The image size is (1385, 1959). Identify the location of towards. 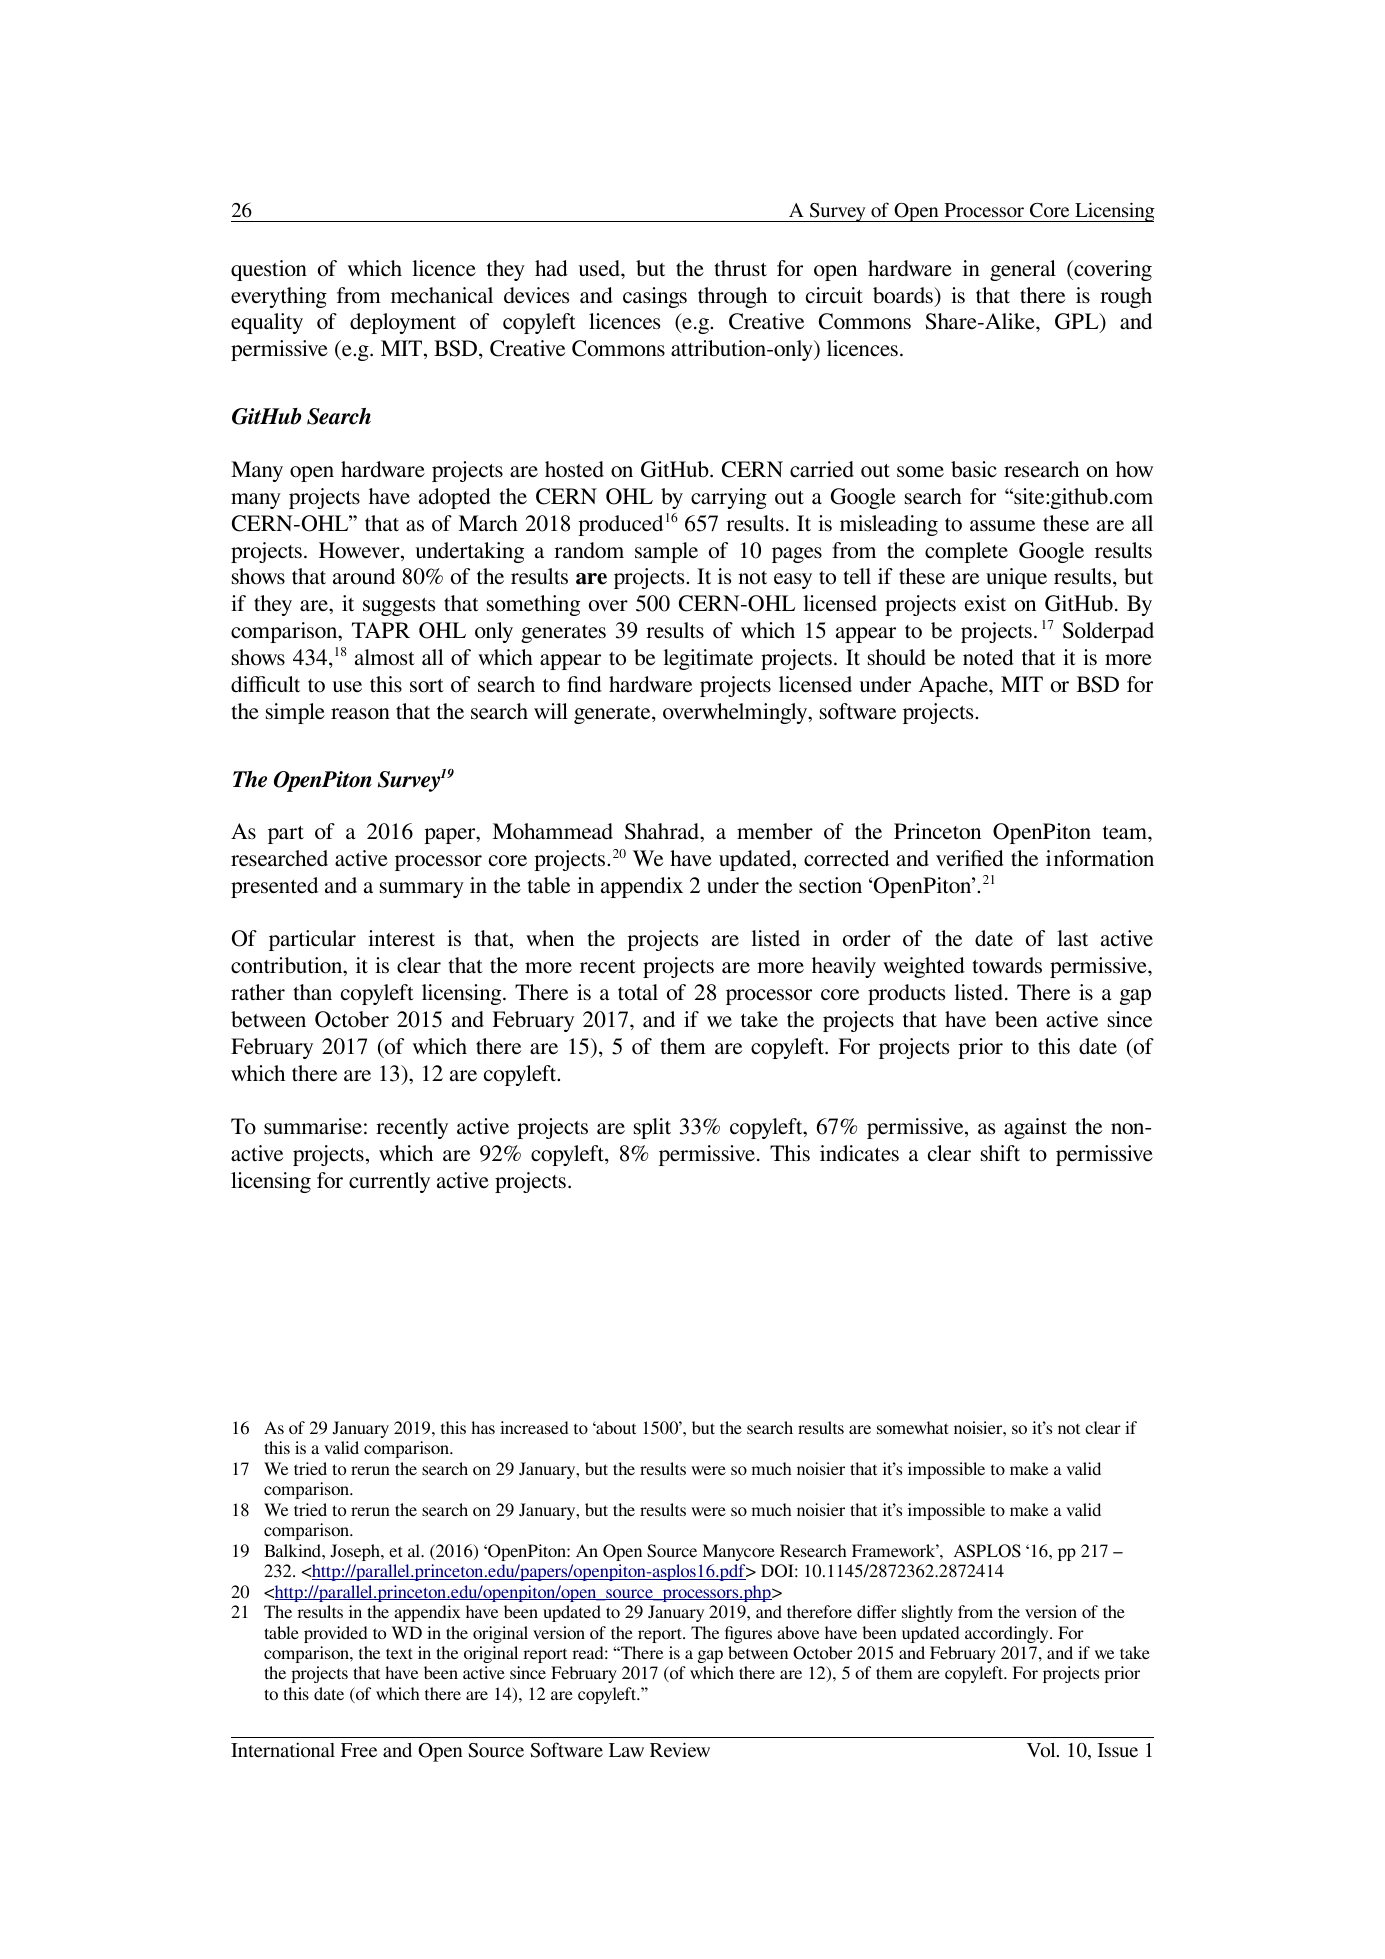
(1007, 965).
